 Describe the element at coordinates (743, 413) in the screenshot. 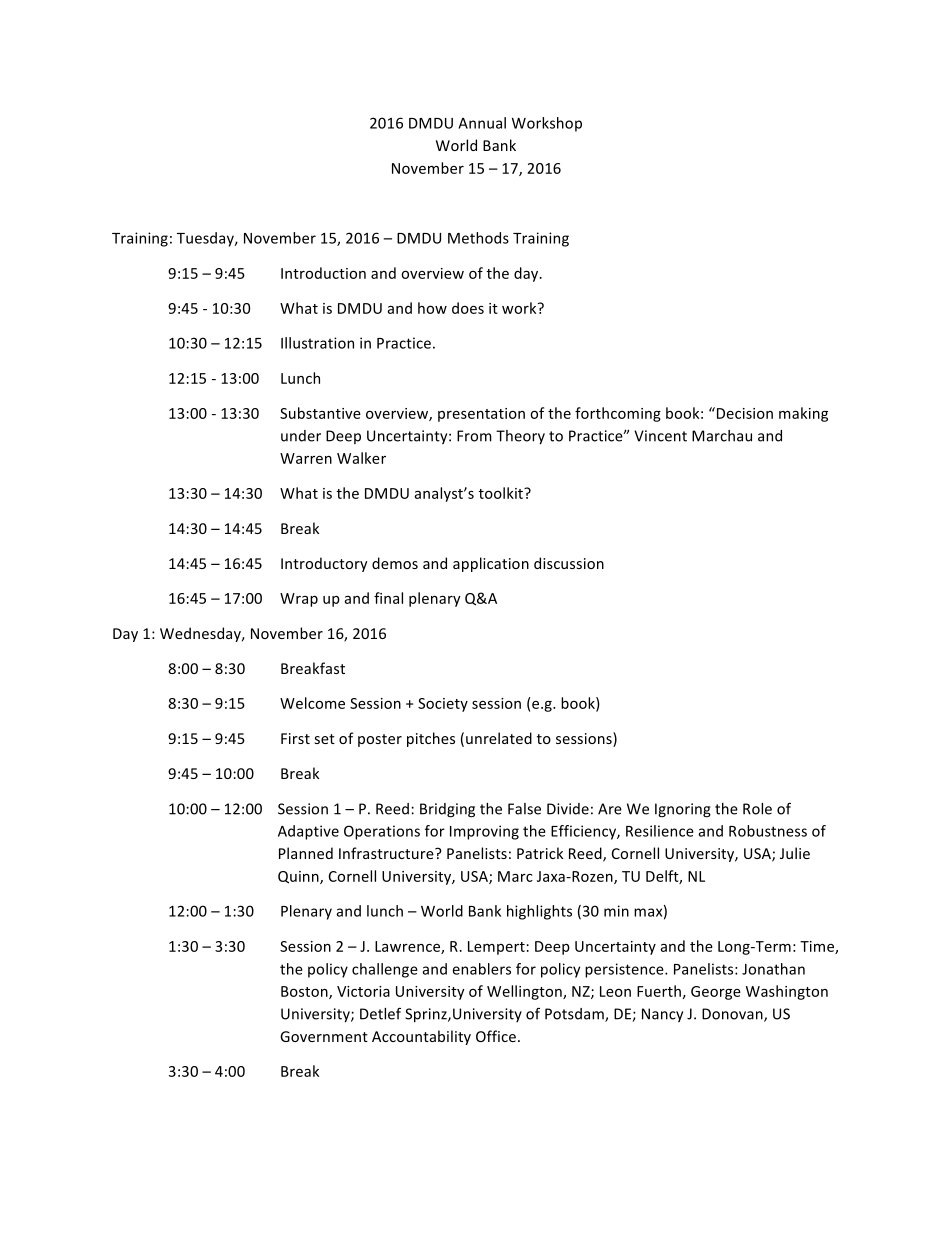

I see `Decision` at that location.
